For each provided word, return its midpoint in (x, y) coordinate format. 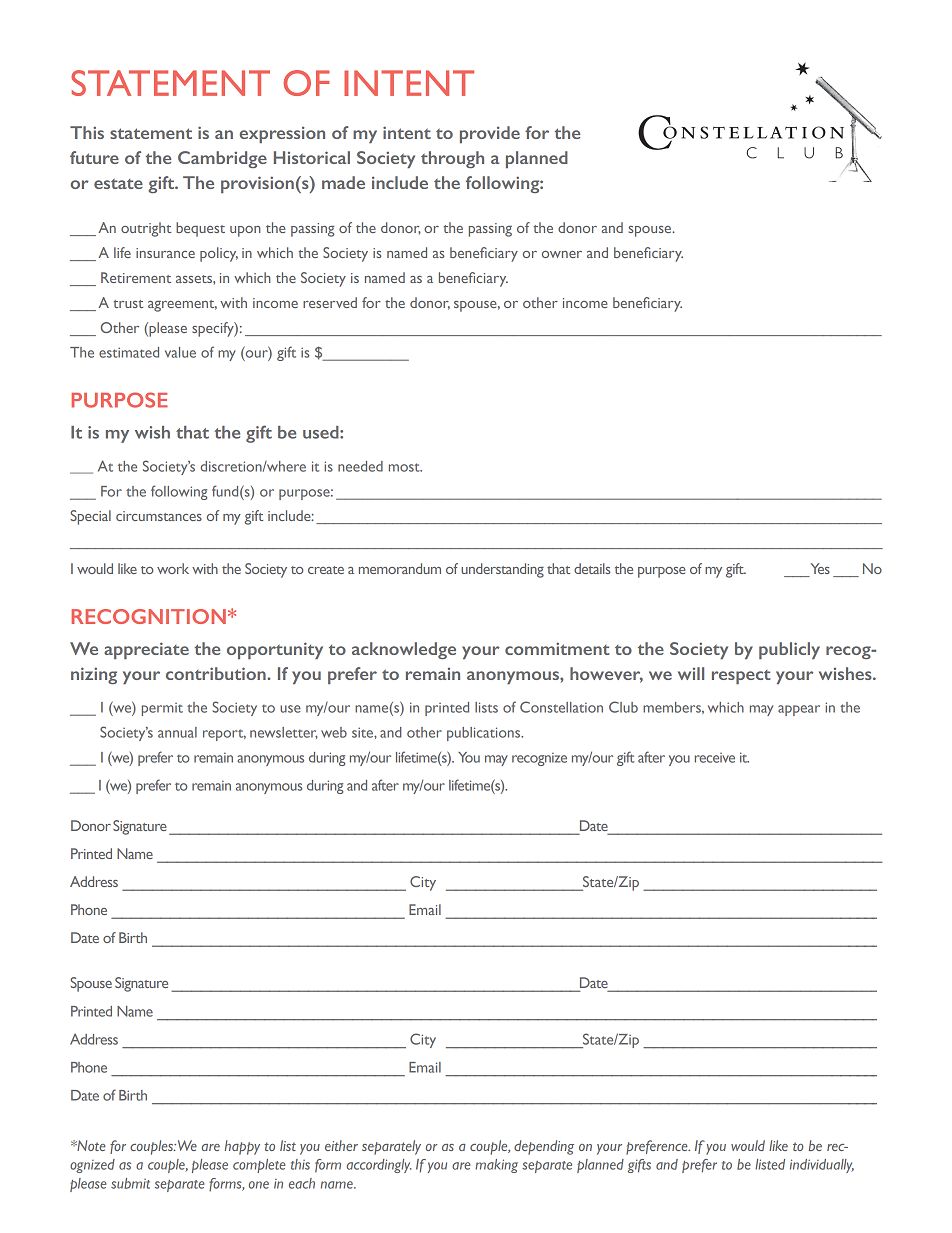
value (180, 352)
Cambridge (222, 159)
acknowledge (404, 650)
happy (242, 1147)
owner (562, 254)
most (405, 467)
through (452, 159)
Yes (819, 570)
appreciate (146, 650)
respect (741, 677)
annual (177, 732)
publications (485, 734)
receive (715, 758)
